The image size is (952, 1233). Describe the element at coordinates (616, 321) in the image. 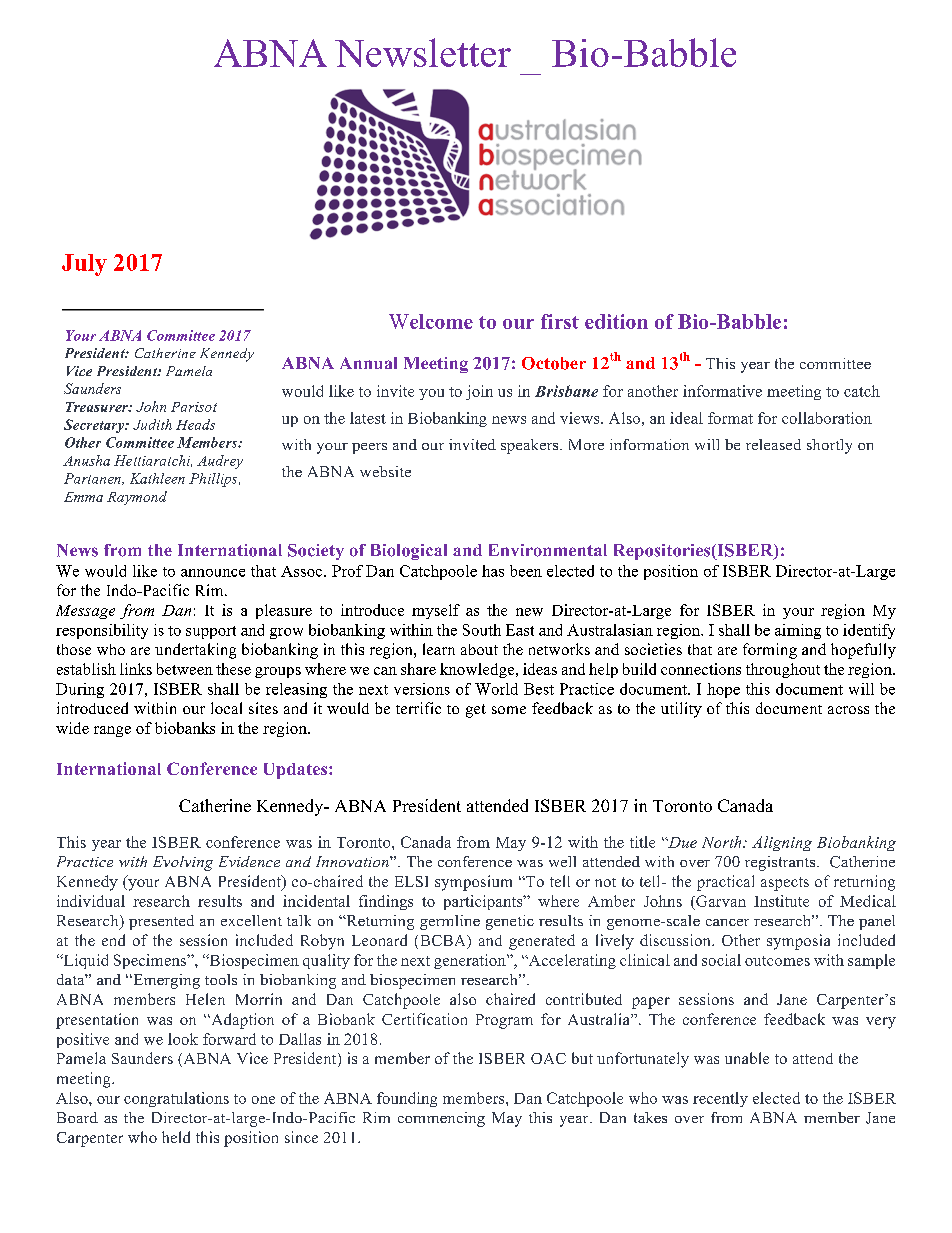

I see `edition` at that location.
